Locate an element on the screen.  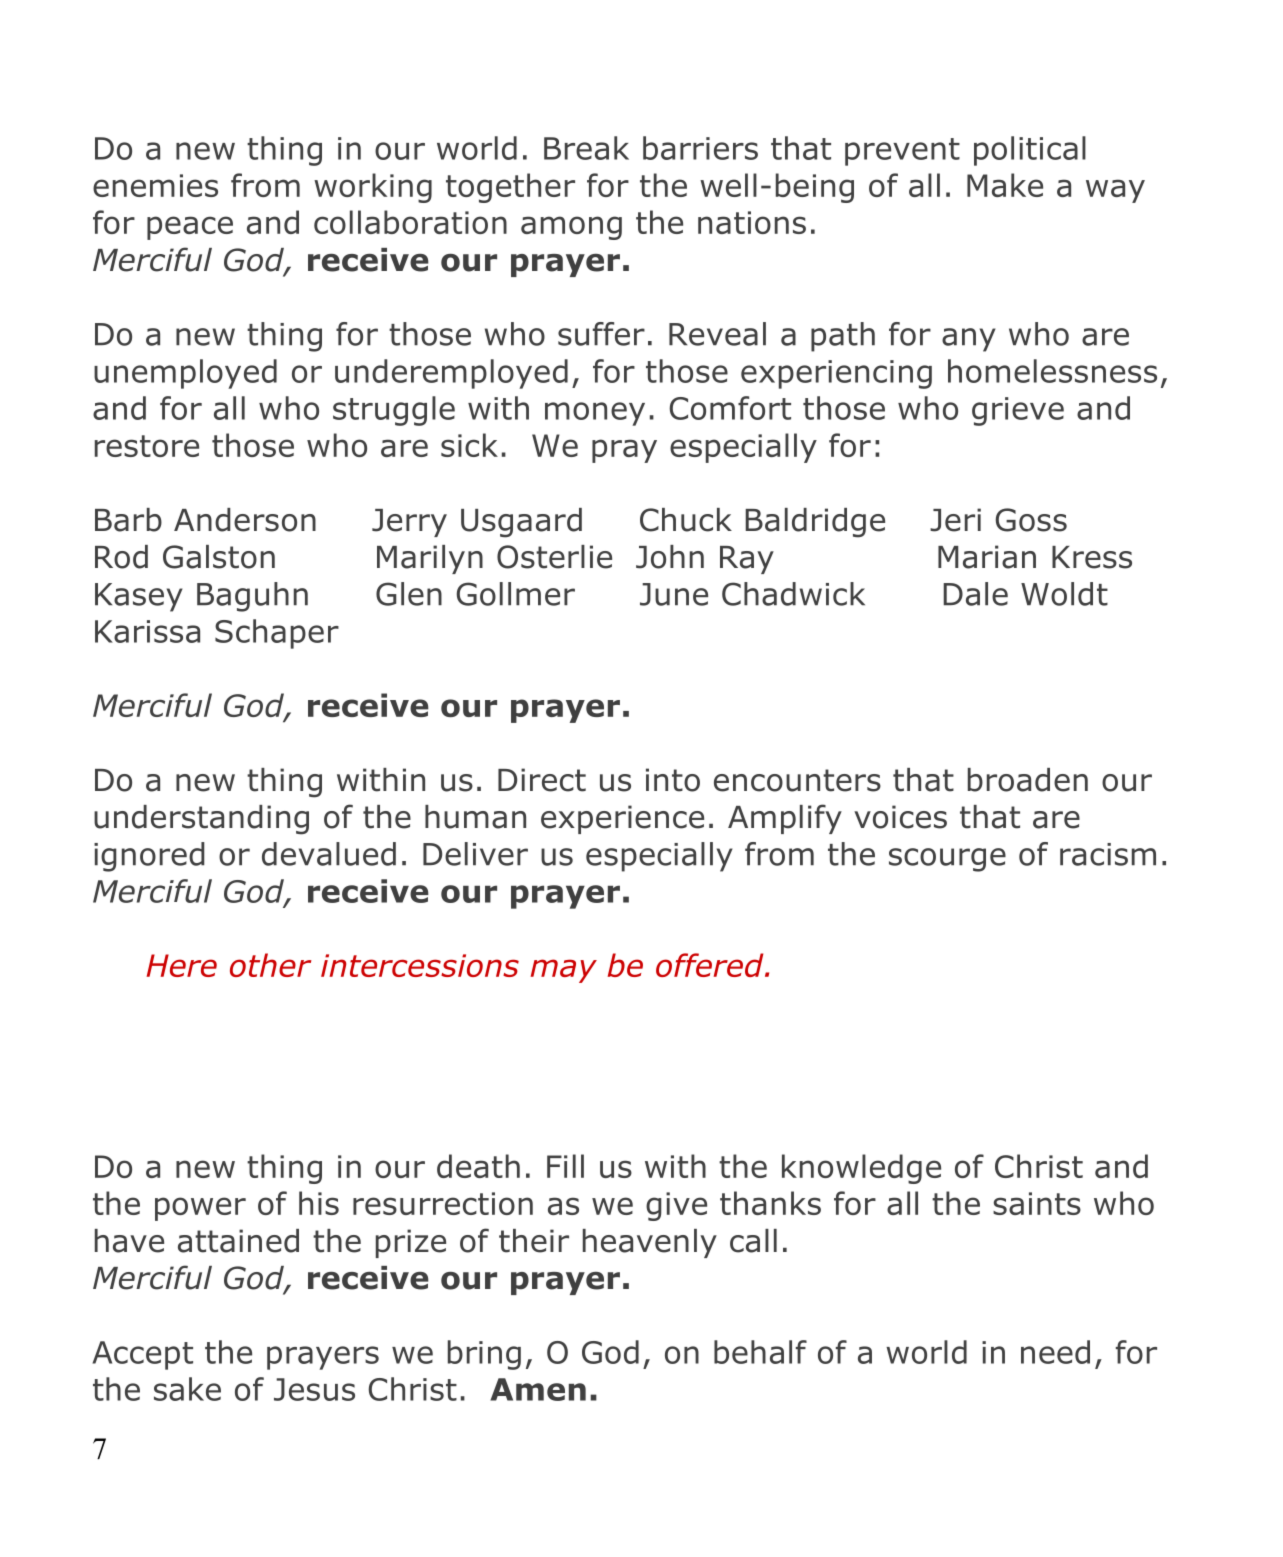
Make is located at coordinates (1005, 185).
